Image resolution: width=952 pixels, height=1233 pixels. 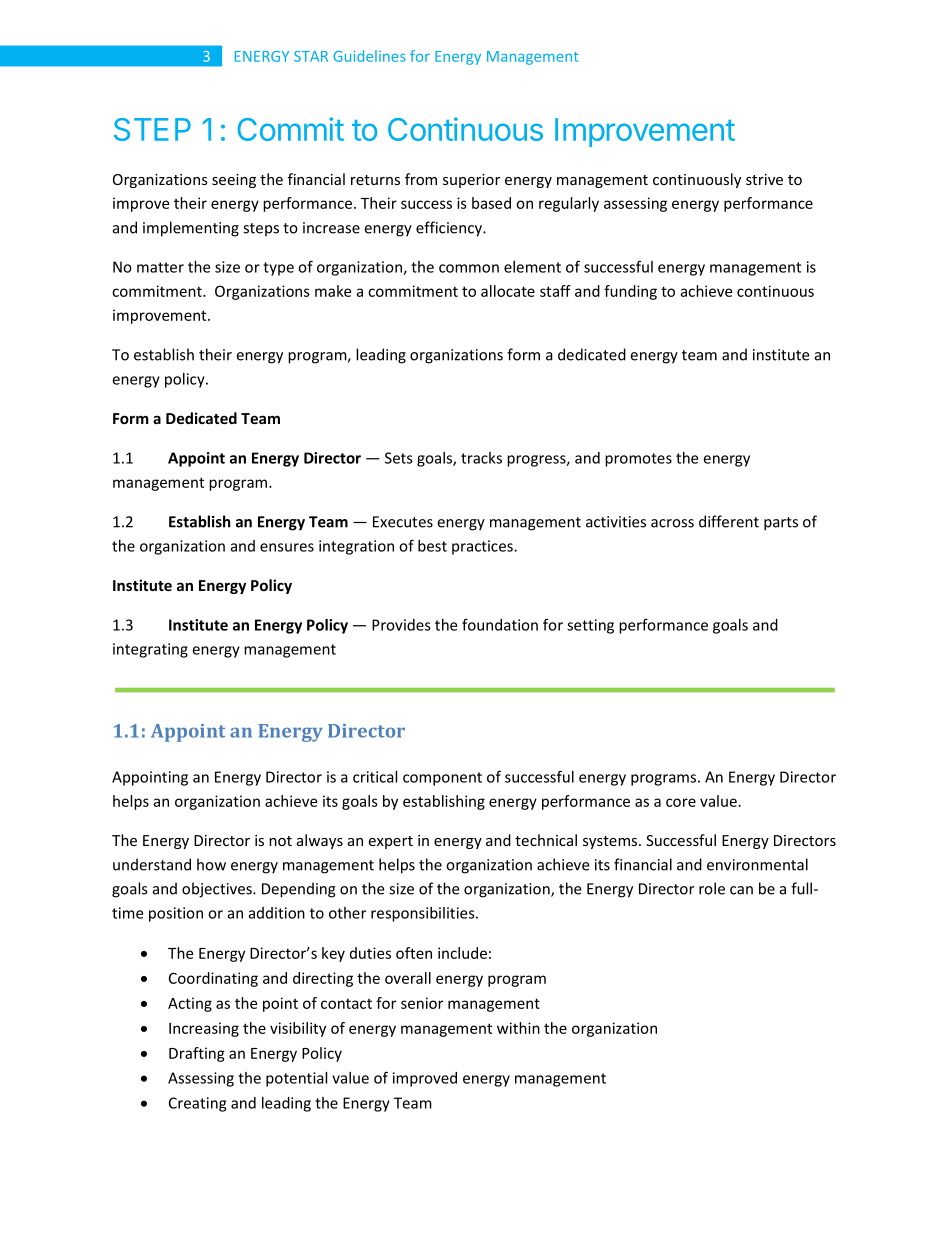 What do you see at coordinates (712, 888) in the document?
I see `role` at bounding box center [712, 888].
